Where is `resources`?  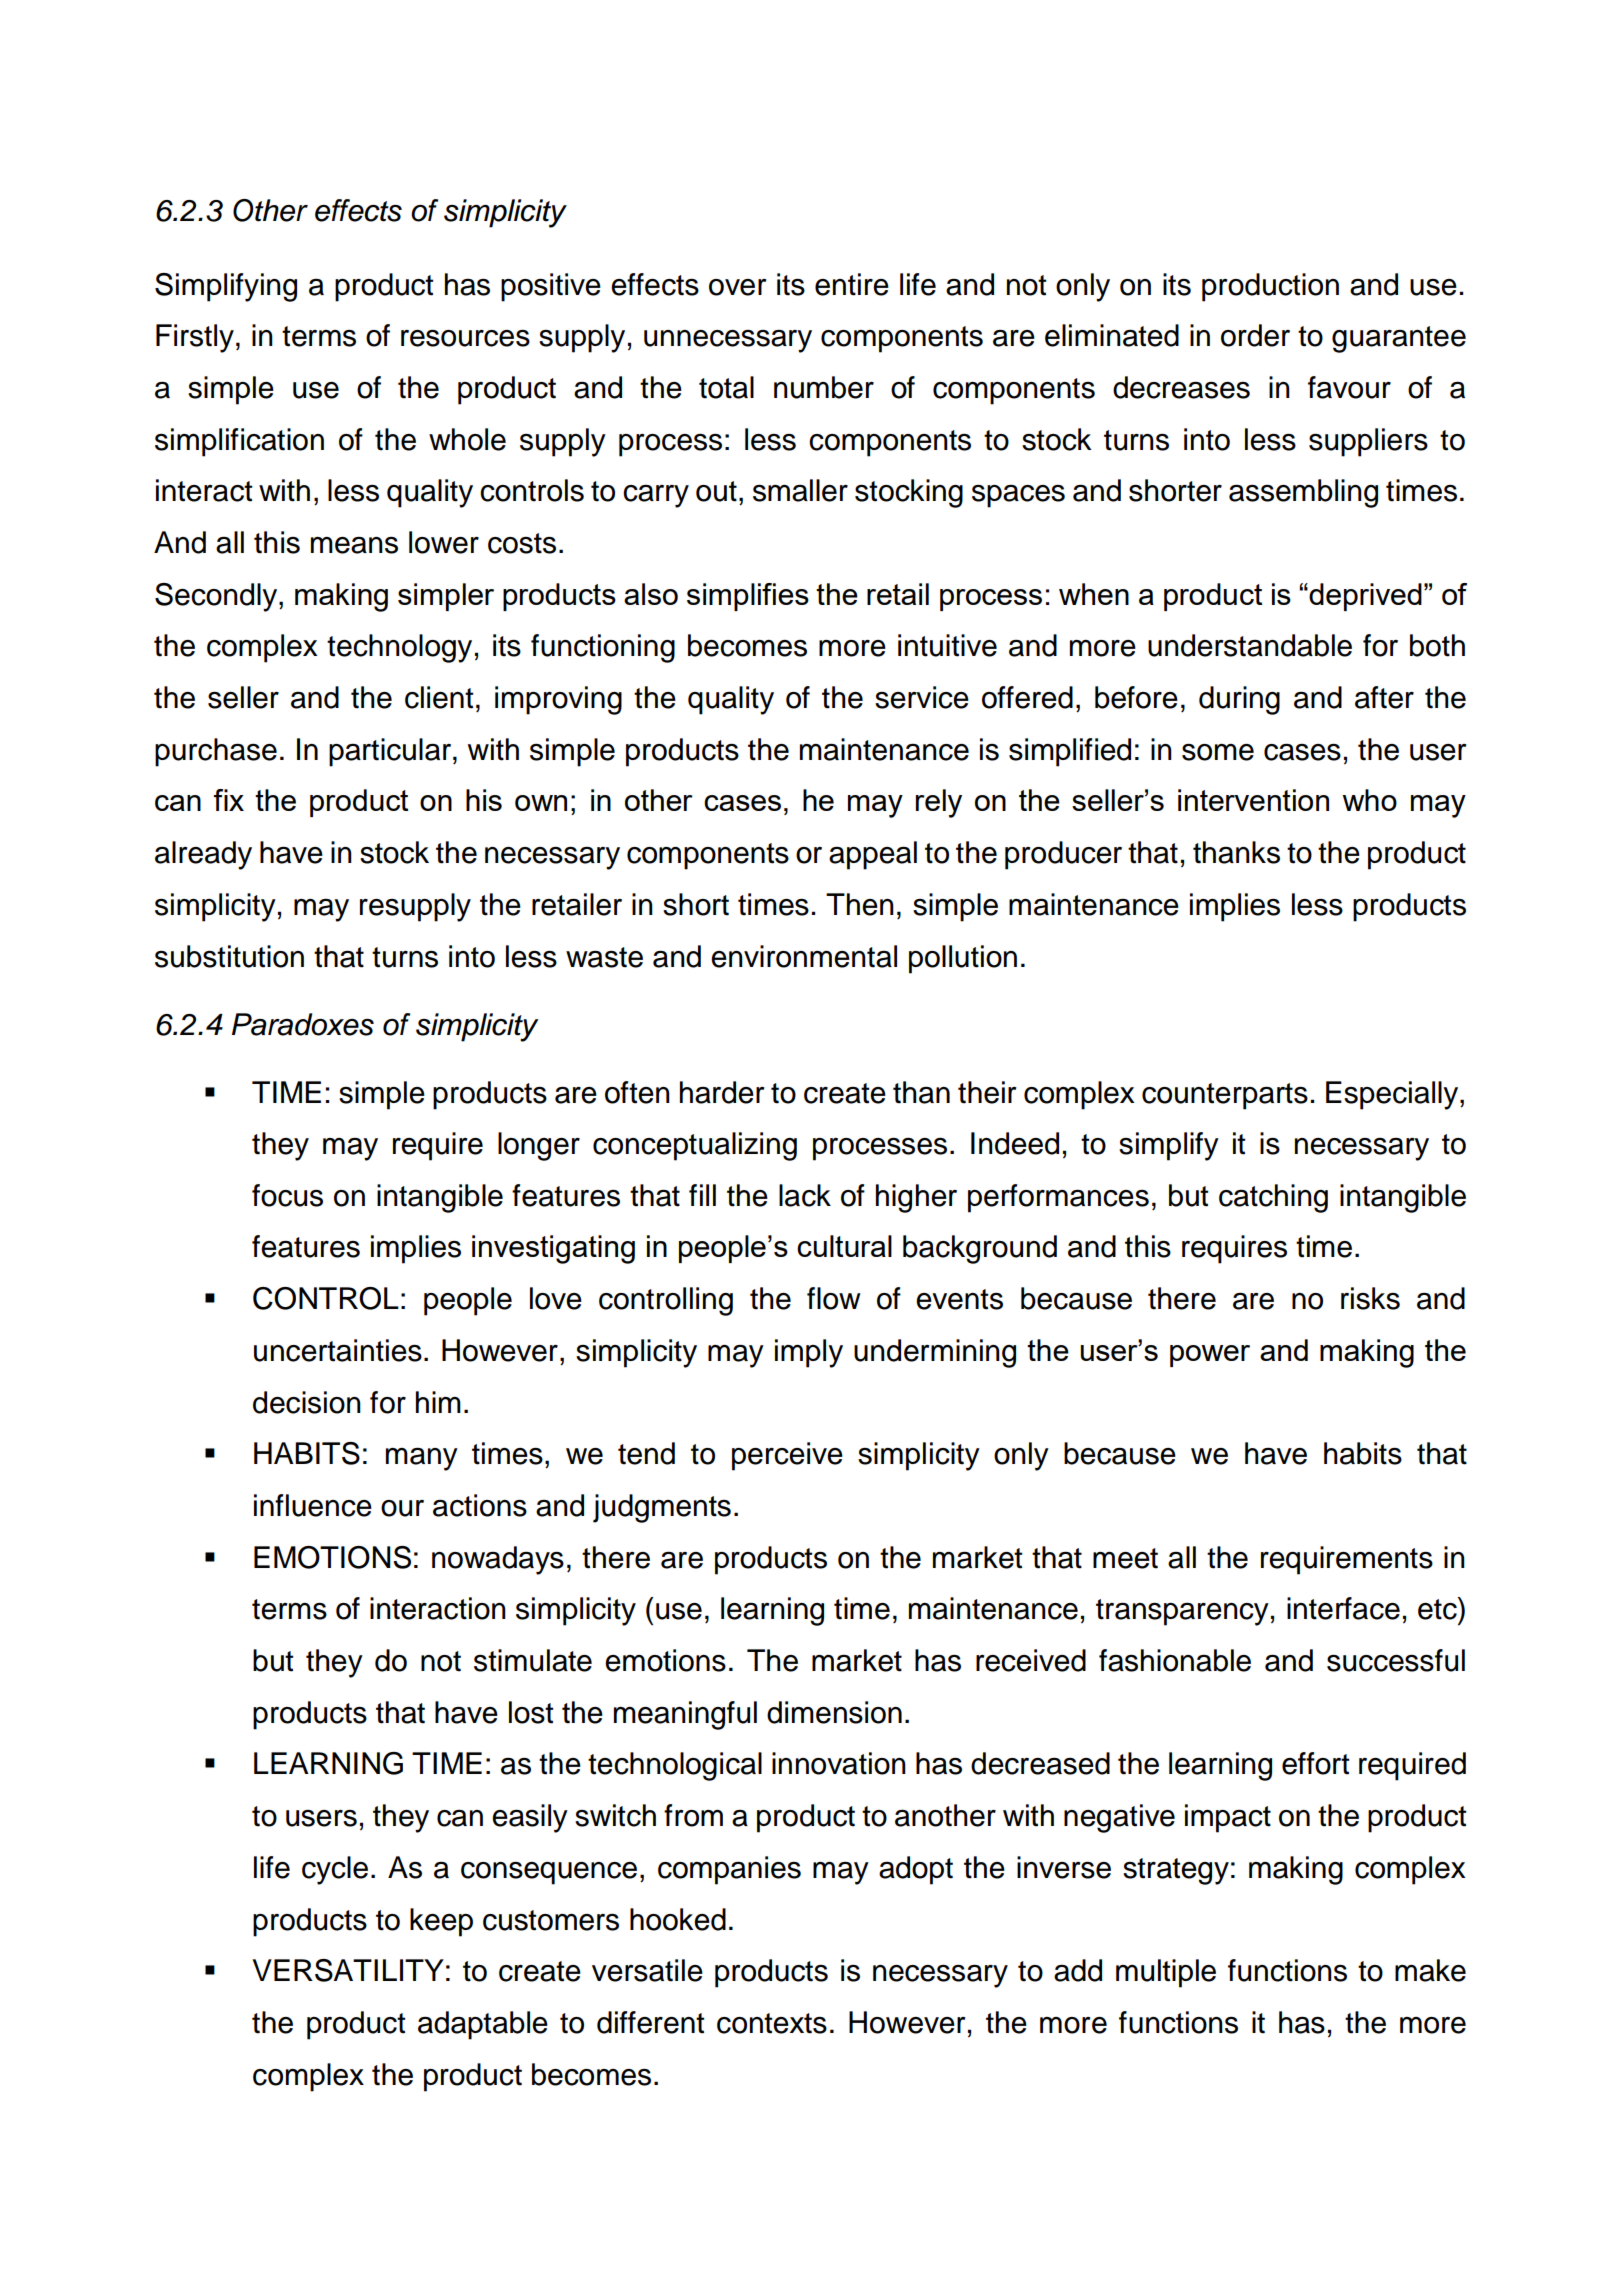 resources is located at coordinates (465, 338).
